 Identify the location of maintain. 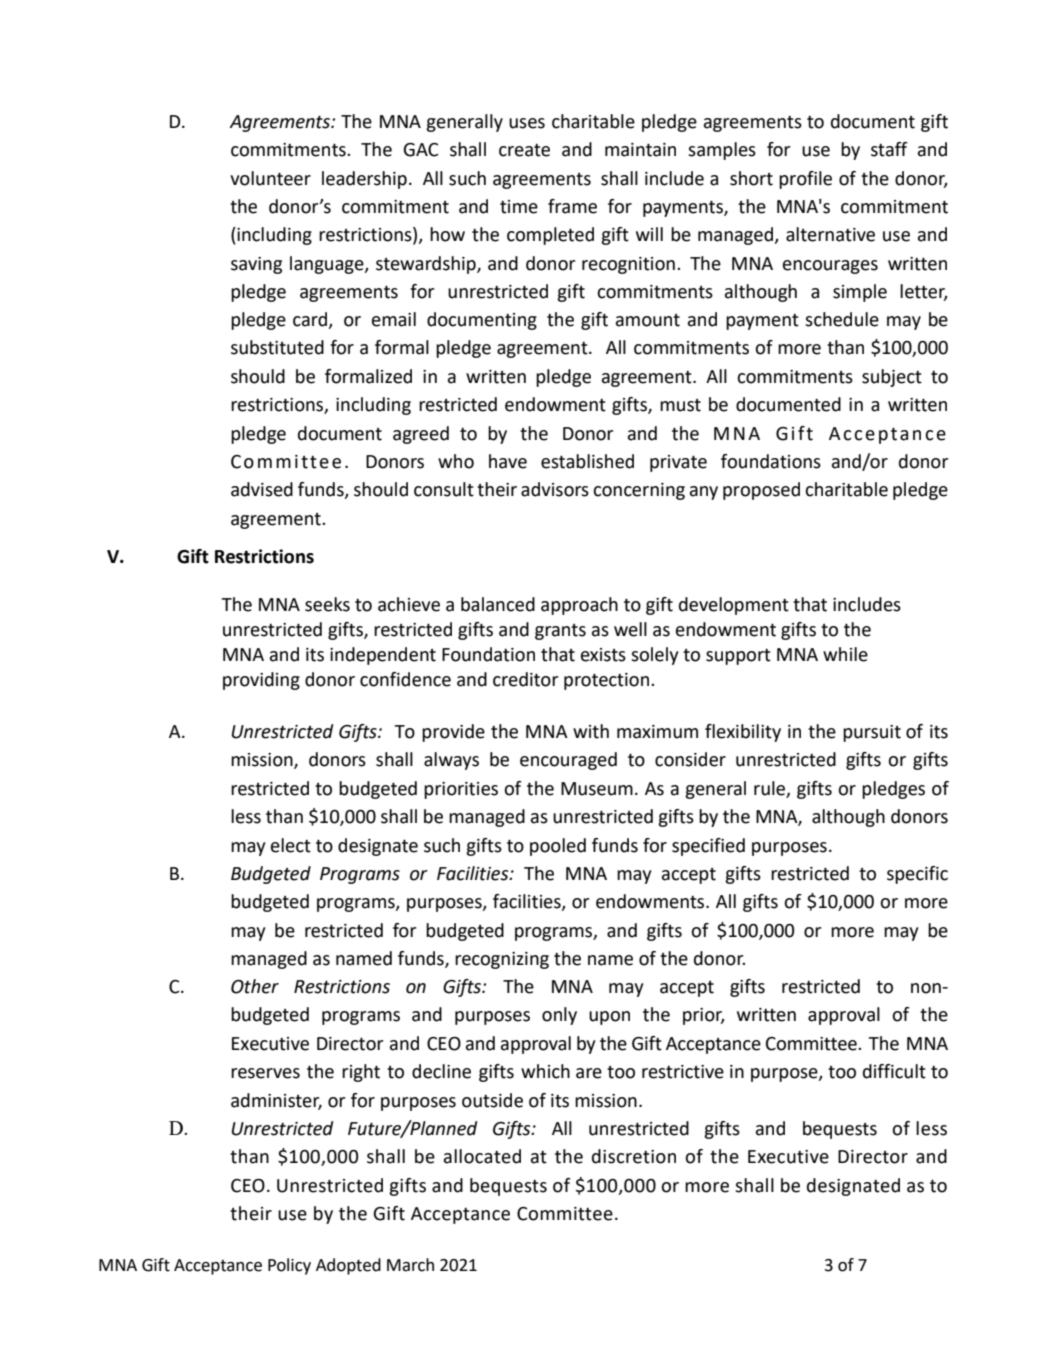
(640, 150).
